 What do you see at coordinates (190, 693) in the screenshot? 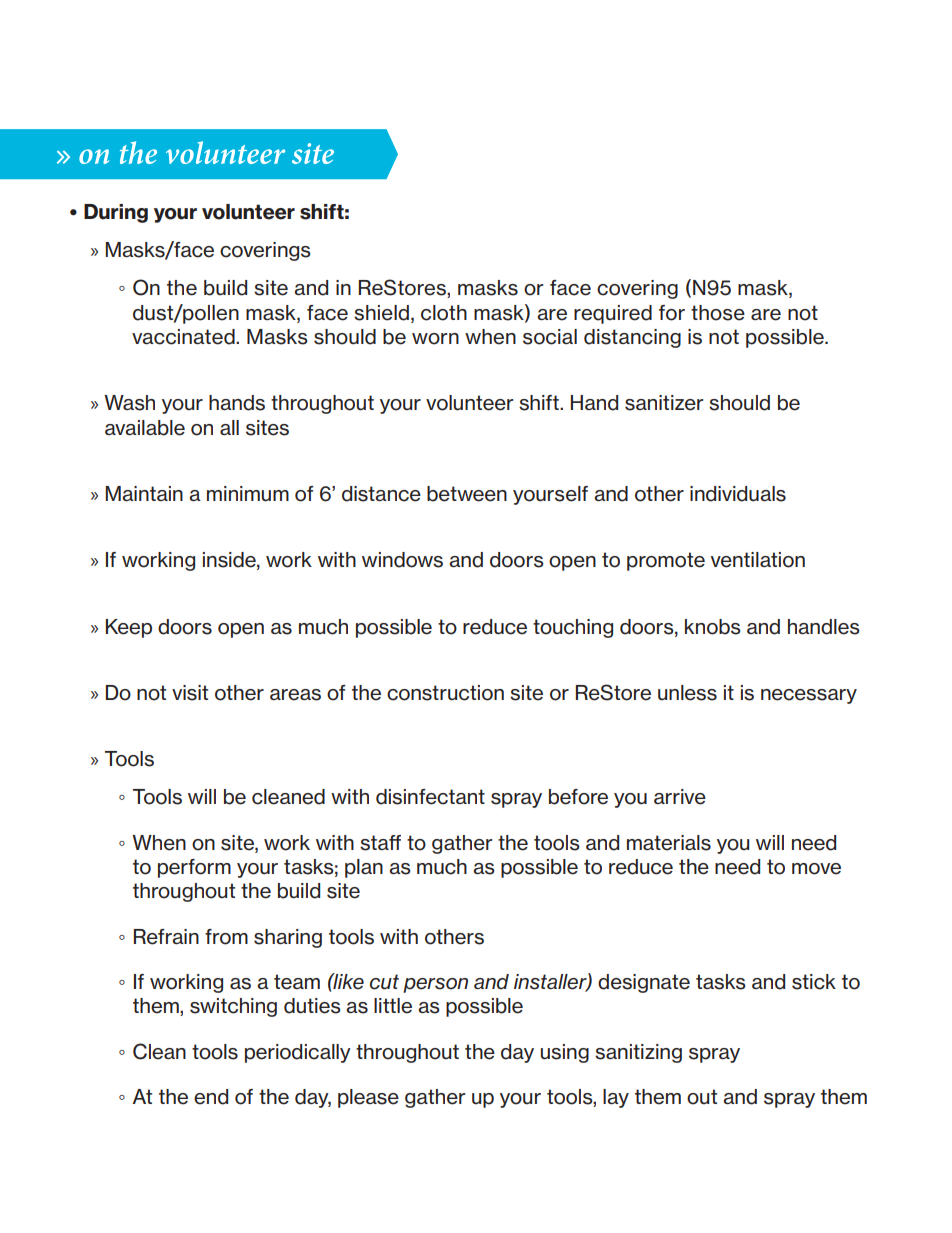
I see `visit` at bounding box center [190, 693].
